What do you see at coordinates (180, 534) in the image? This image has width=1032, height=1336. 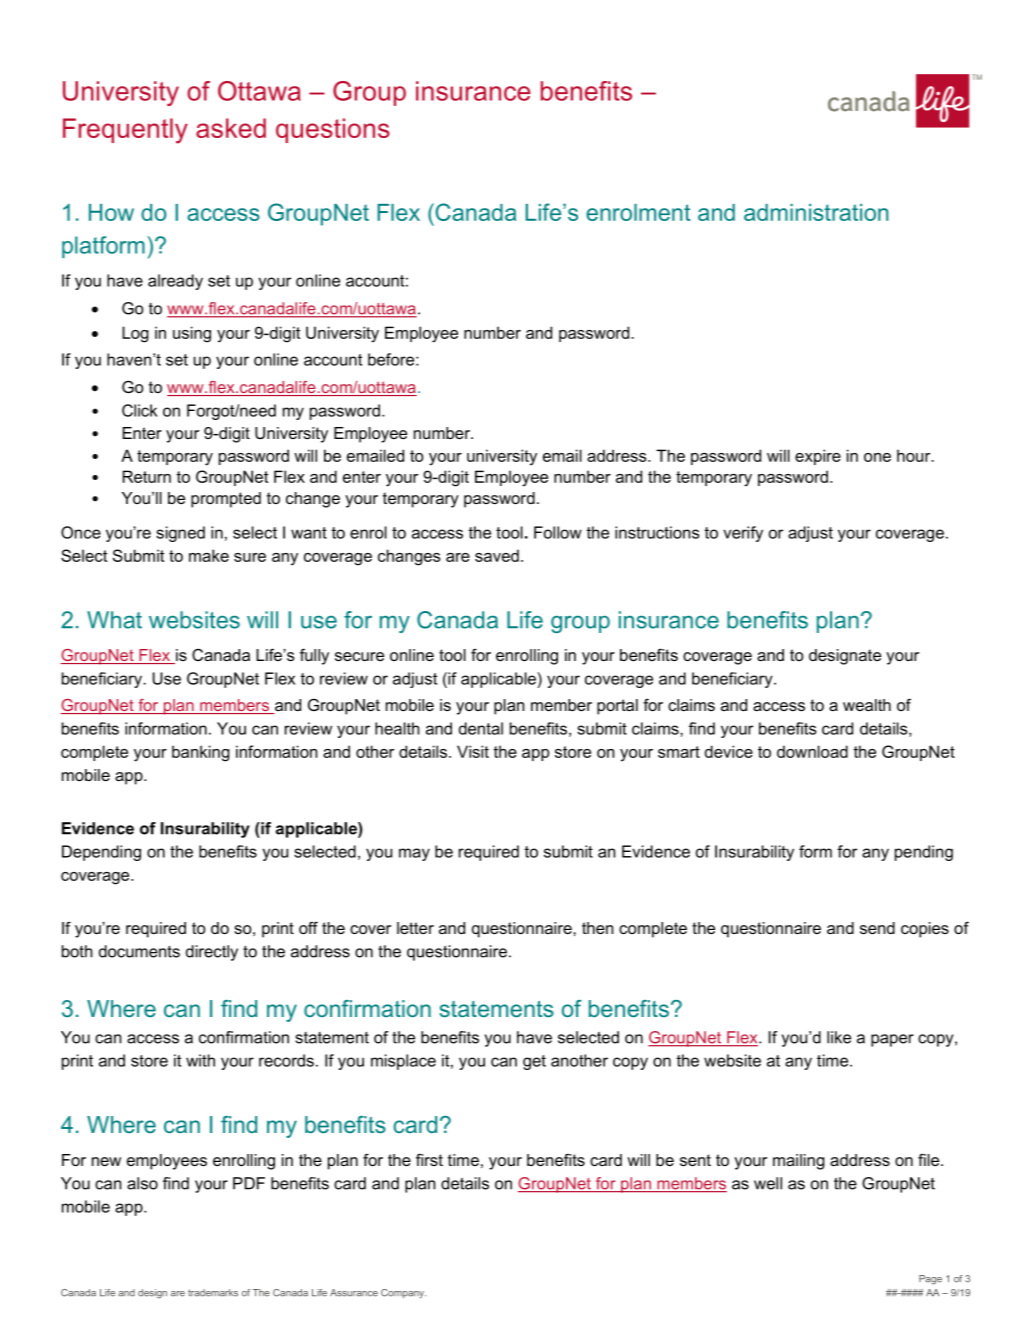 I see `signed` at bounding box center [180, 534].
